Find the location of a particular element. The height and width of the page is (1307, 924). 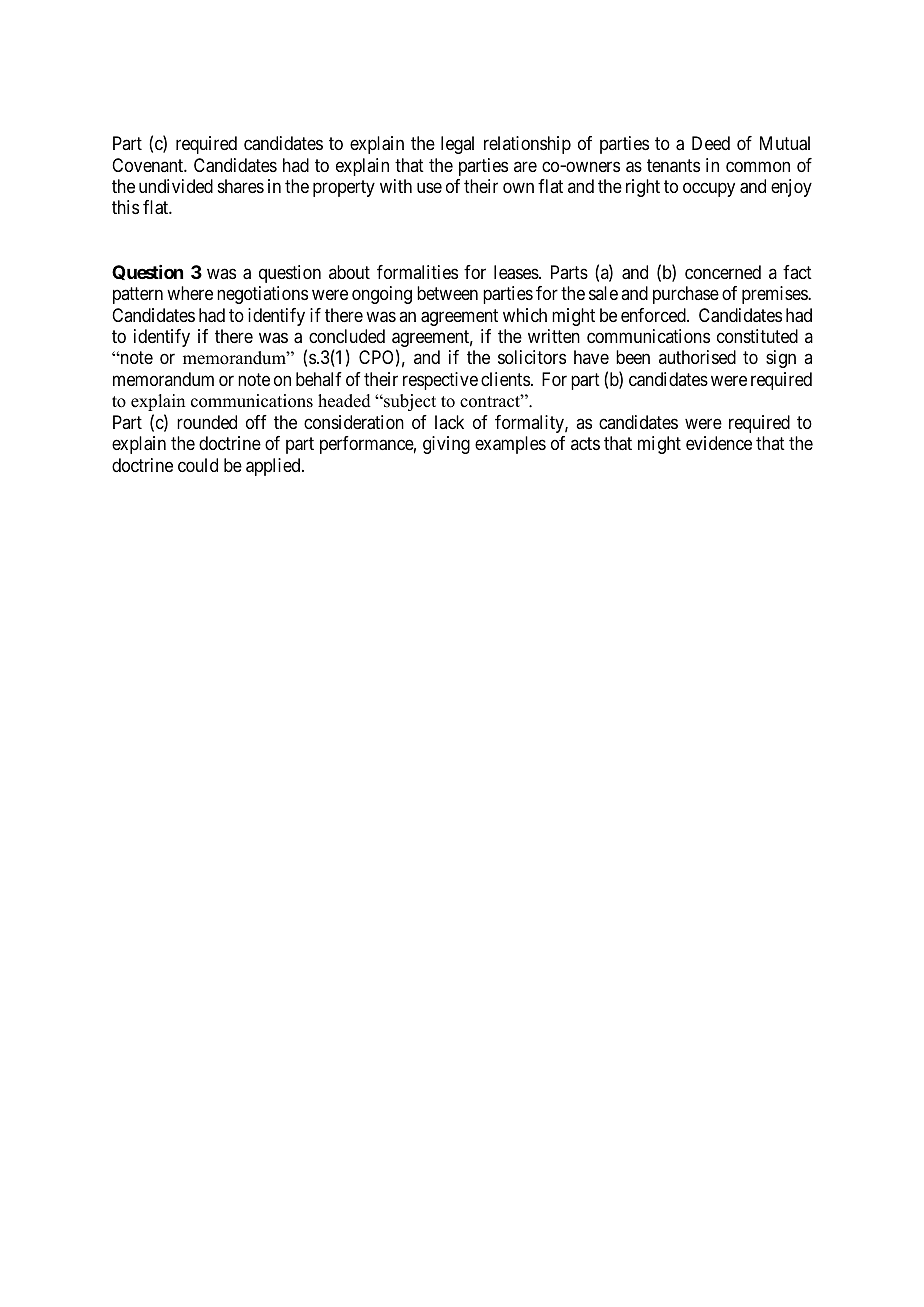

undivided is located at coordinates (176, 186).
